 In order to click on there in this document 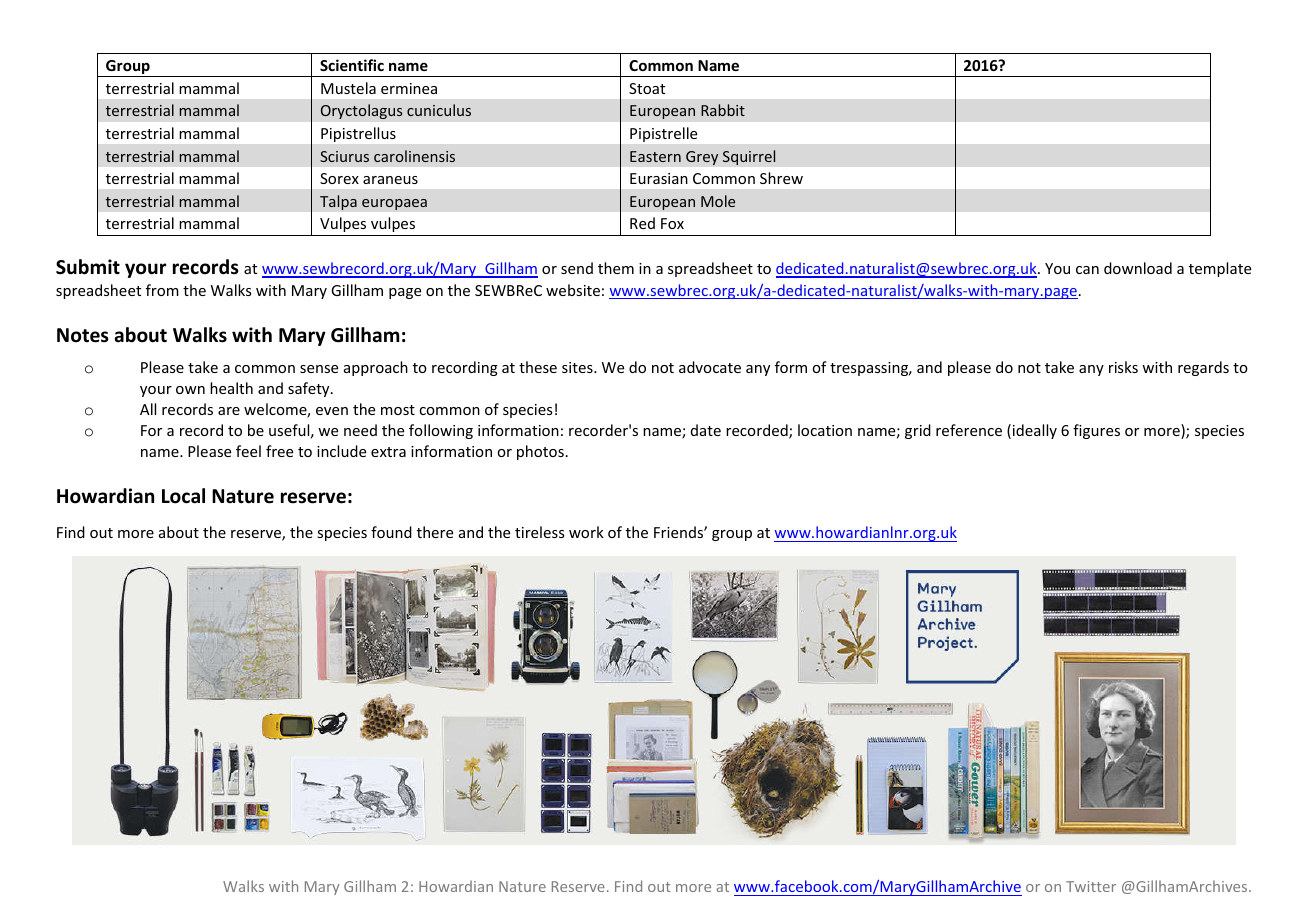, I will do `click(435, 532)`.
